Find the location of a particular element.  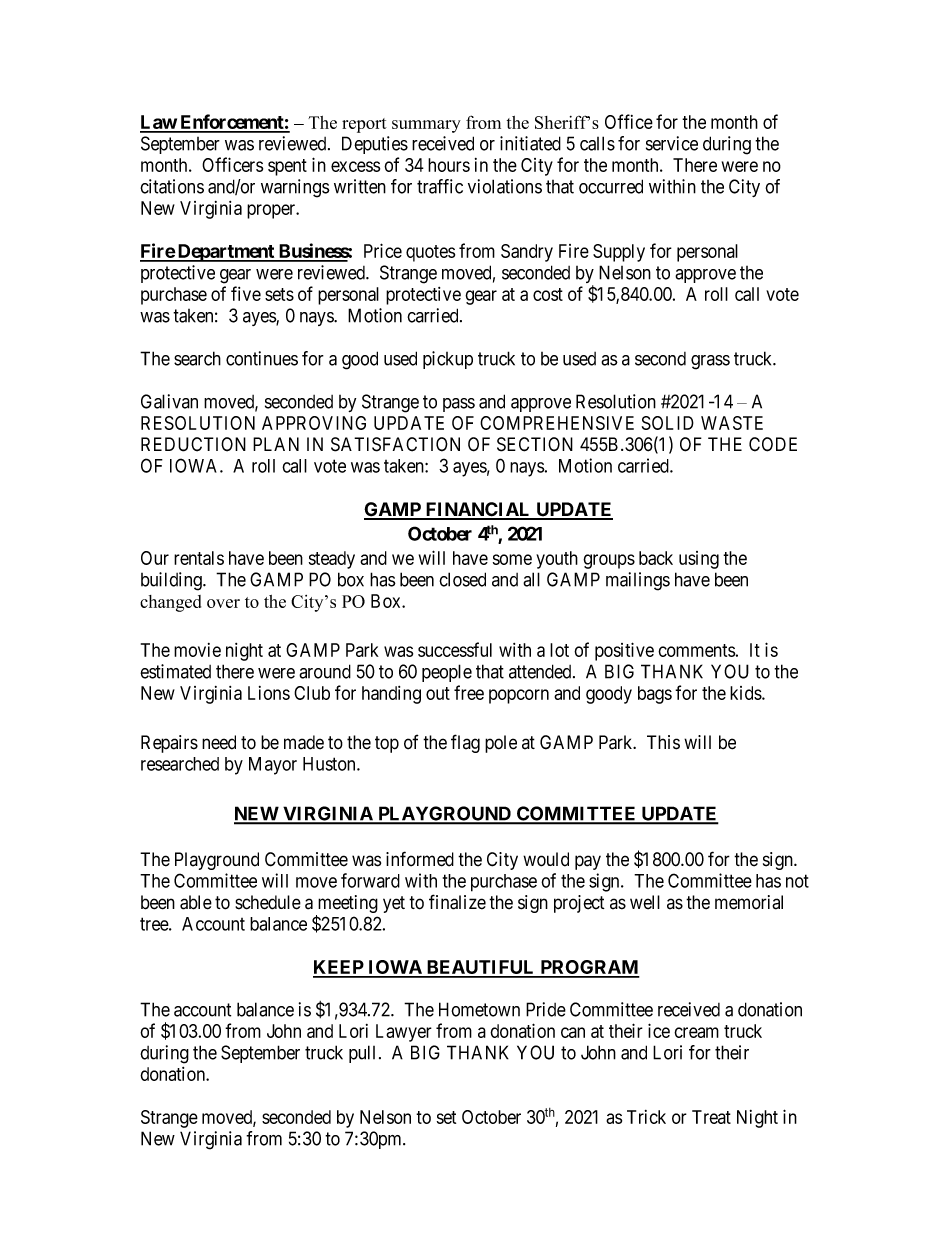

spent is located at coordinates (287, 167).
